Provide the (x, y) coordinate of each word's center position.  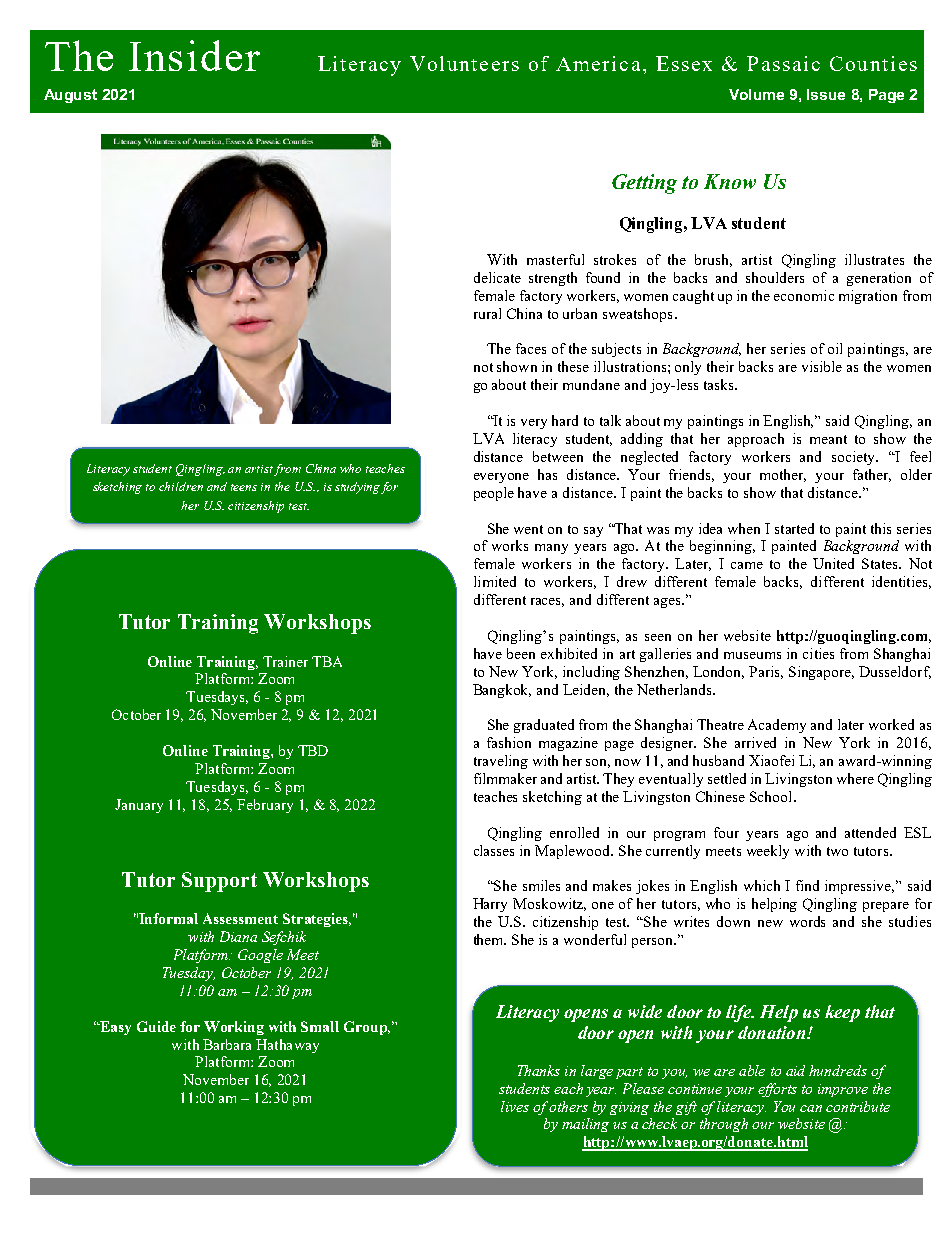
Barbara (227, 1044)
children (181, 486)
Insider (194, 55)
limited (495, 581)
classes (494, 850)
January (139, 806)
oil (835, 348)
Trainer (285, 661)
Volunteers (464, 63)
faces (531, 348)
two (837, 851)
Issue (826, 94)
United (833, 563)
